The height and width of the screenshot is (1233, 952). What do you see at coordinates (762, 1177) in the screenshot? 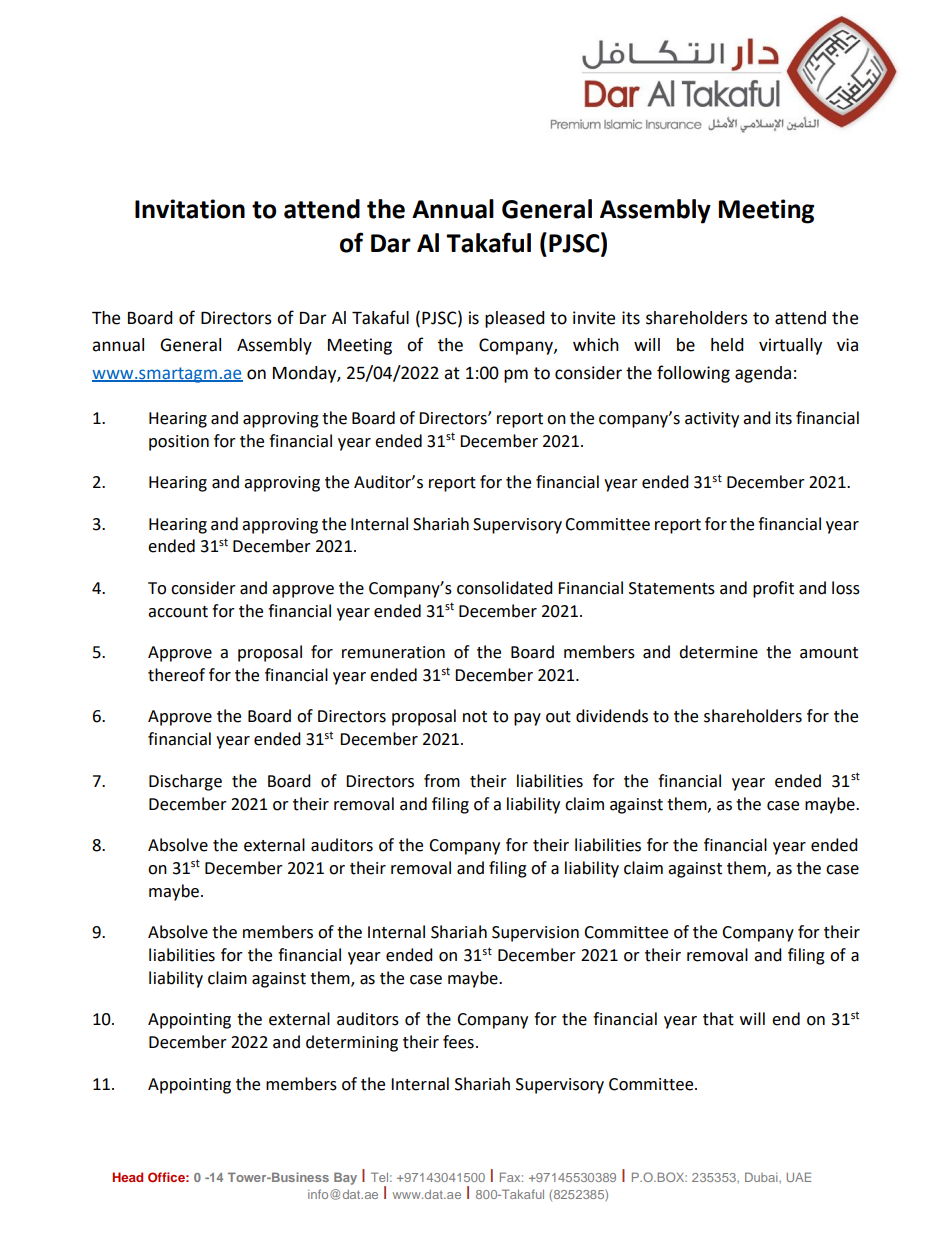
I see `Dubai` at bounding box center [762, 1177].
